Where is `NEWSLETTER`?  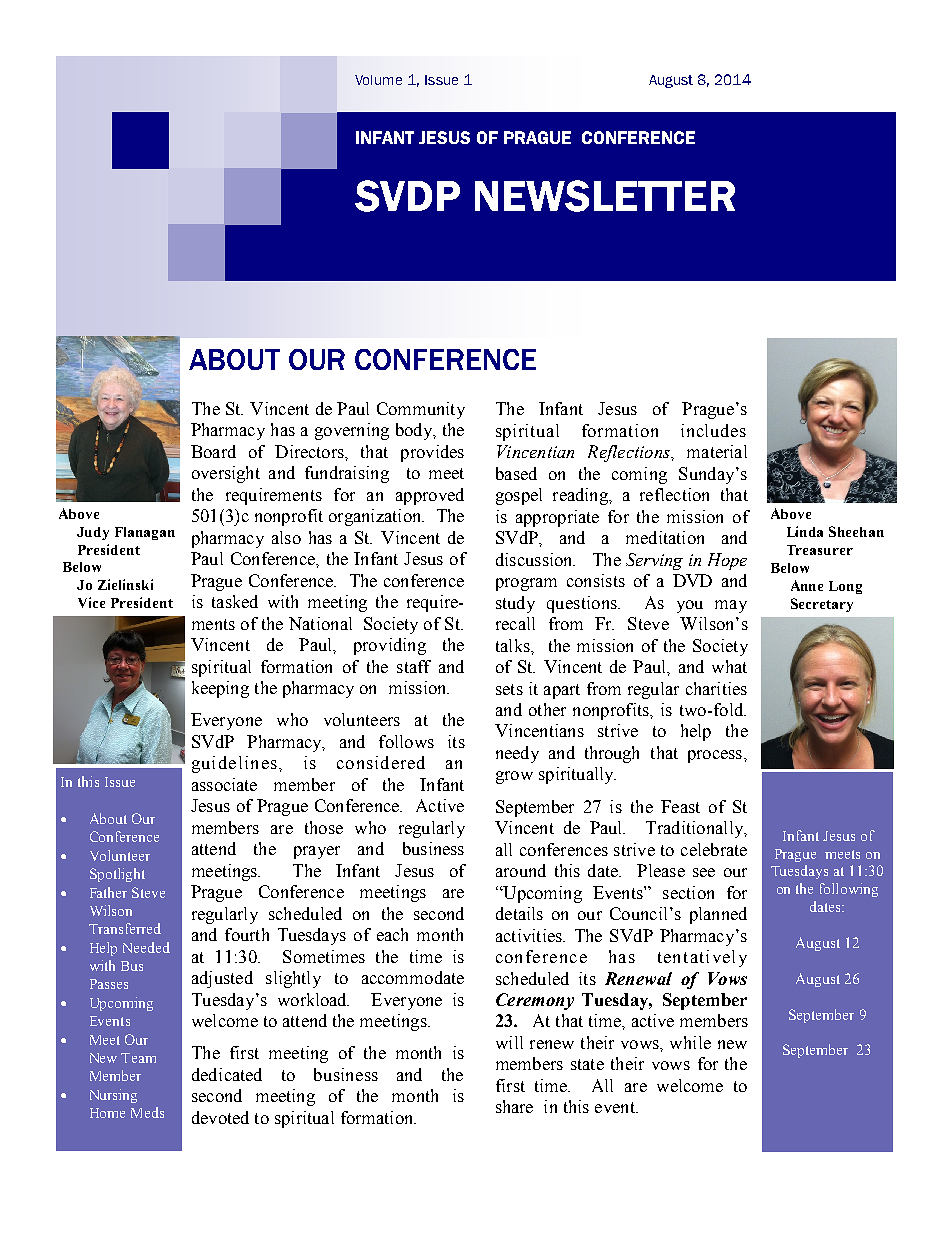 NEWSLETTER is located at coordinates (605, 196).
